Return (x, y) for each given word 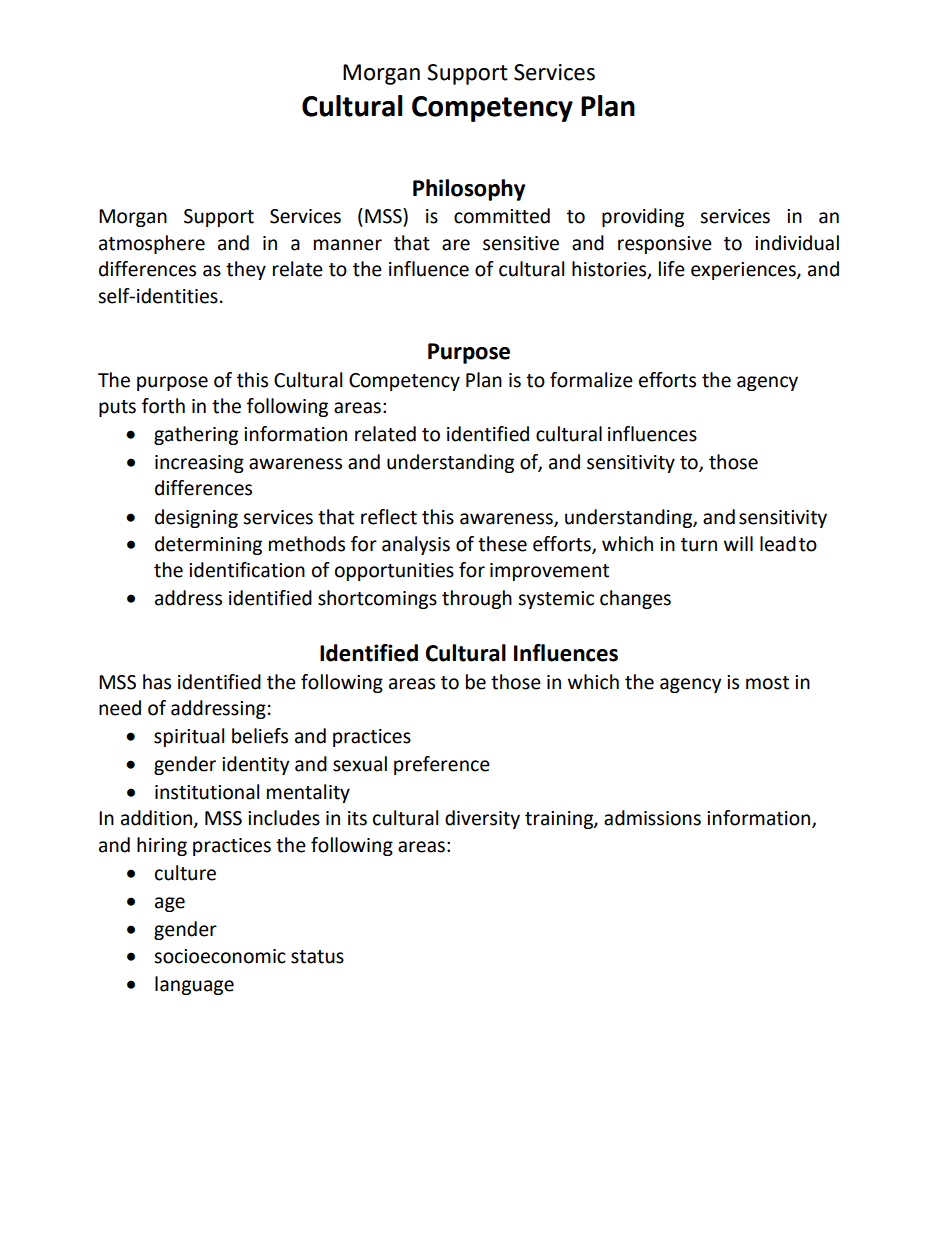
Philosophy (469, 190)
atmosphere (152, 244)
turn (699, 545)
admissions (652, 818)
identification (247, 570)
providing (643, 217)
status (317, 957)
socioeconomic (220, 956)
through (477, 599)
